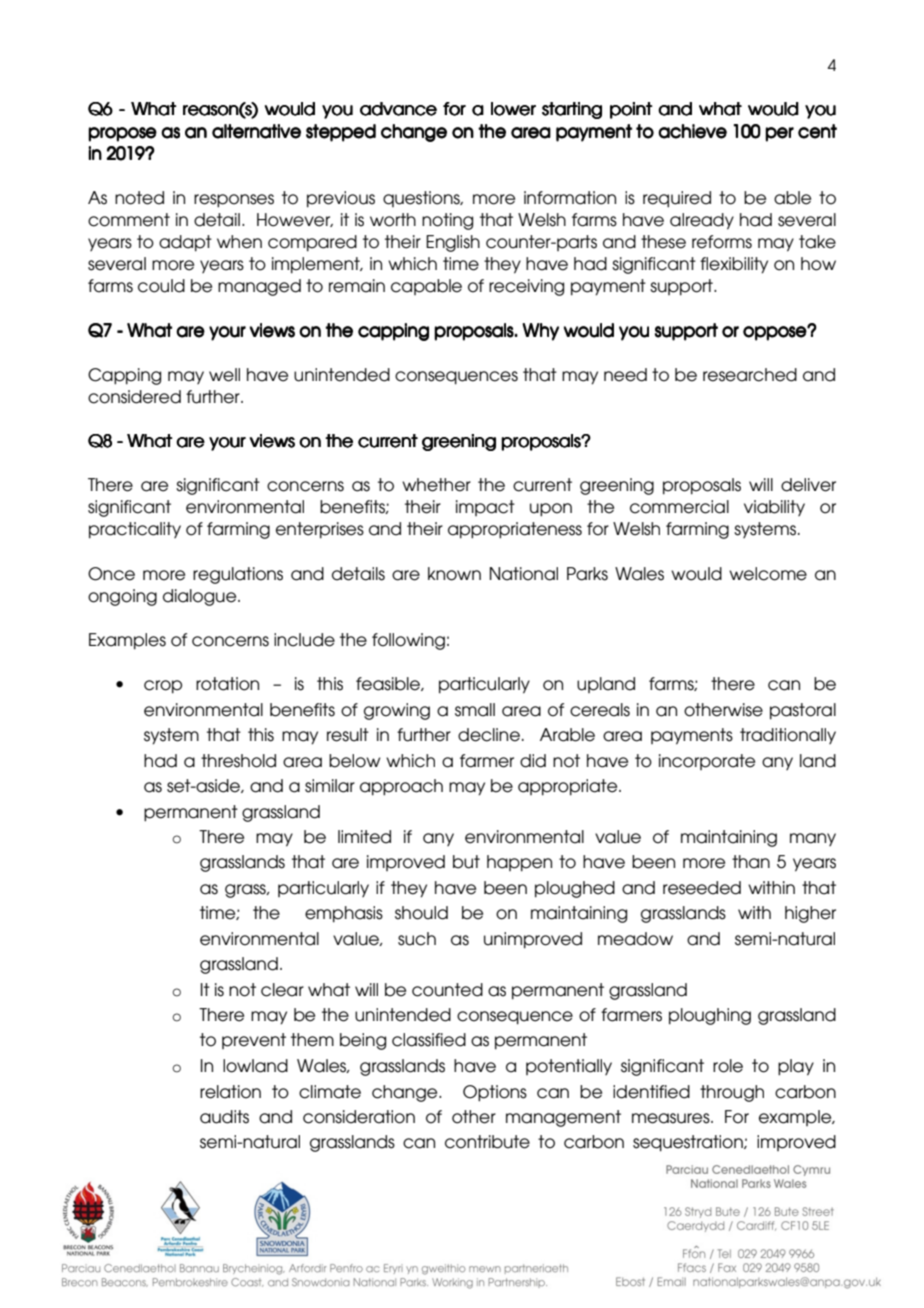 Image resolution: width=924 pixels, height=1308 pixels. Describe the element at coordinates (768, 574) in the screenshot. I see `welcome` at that location.
